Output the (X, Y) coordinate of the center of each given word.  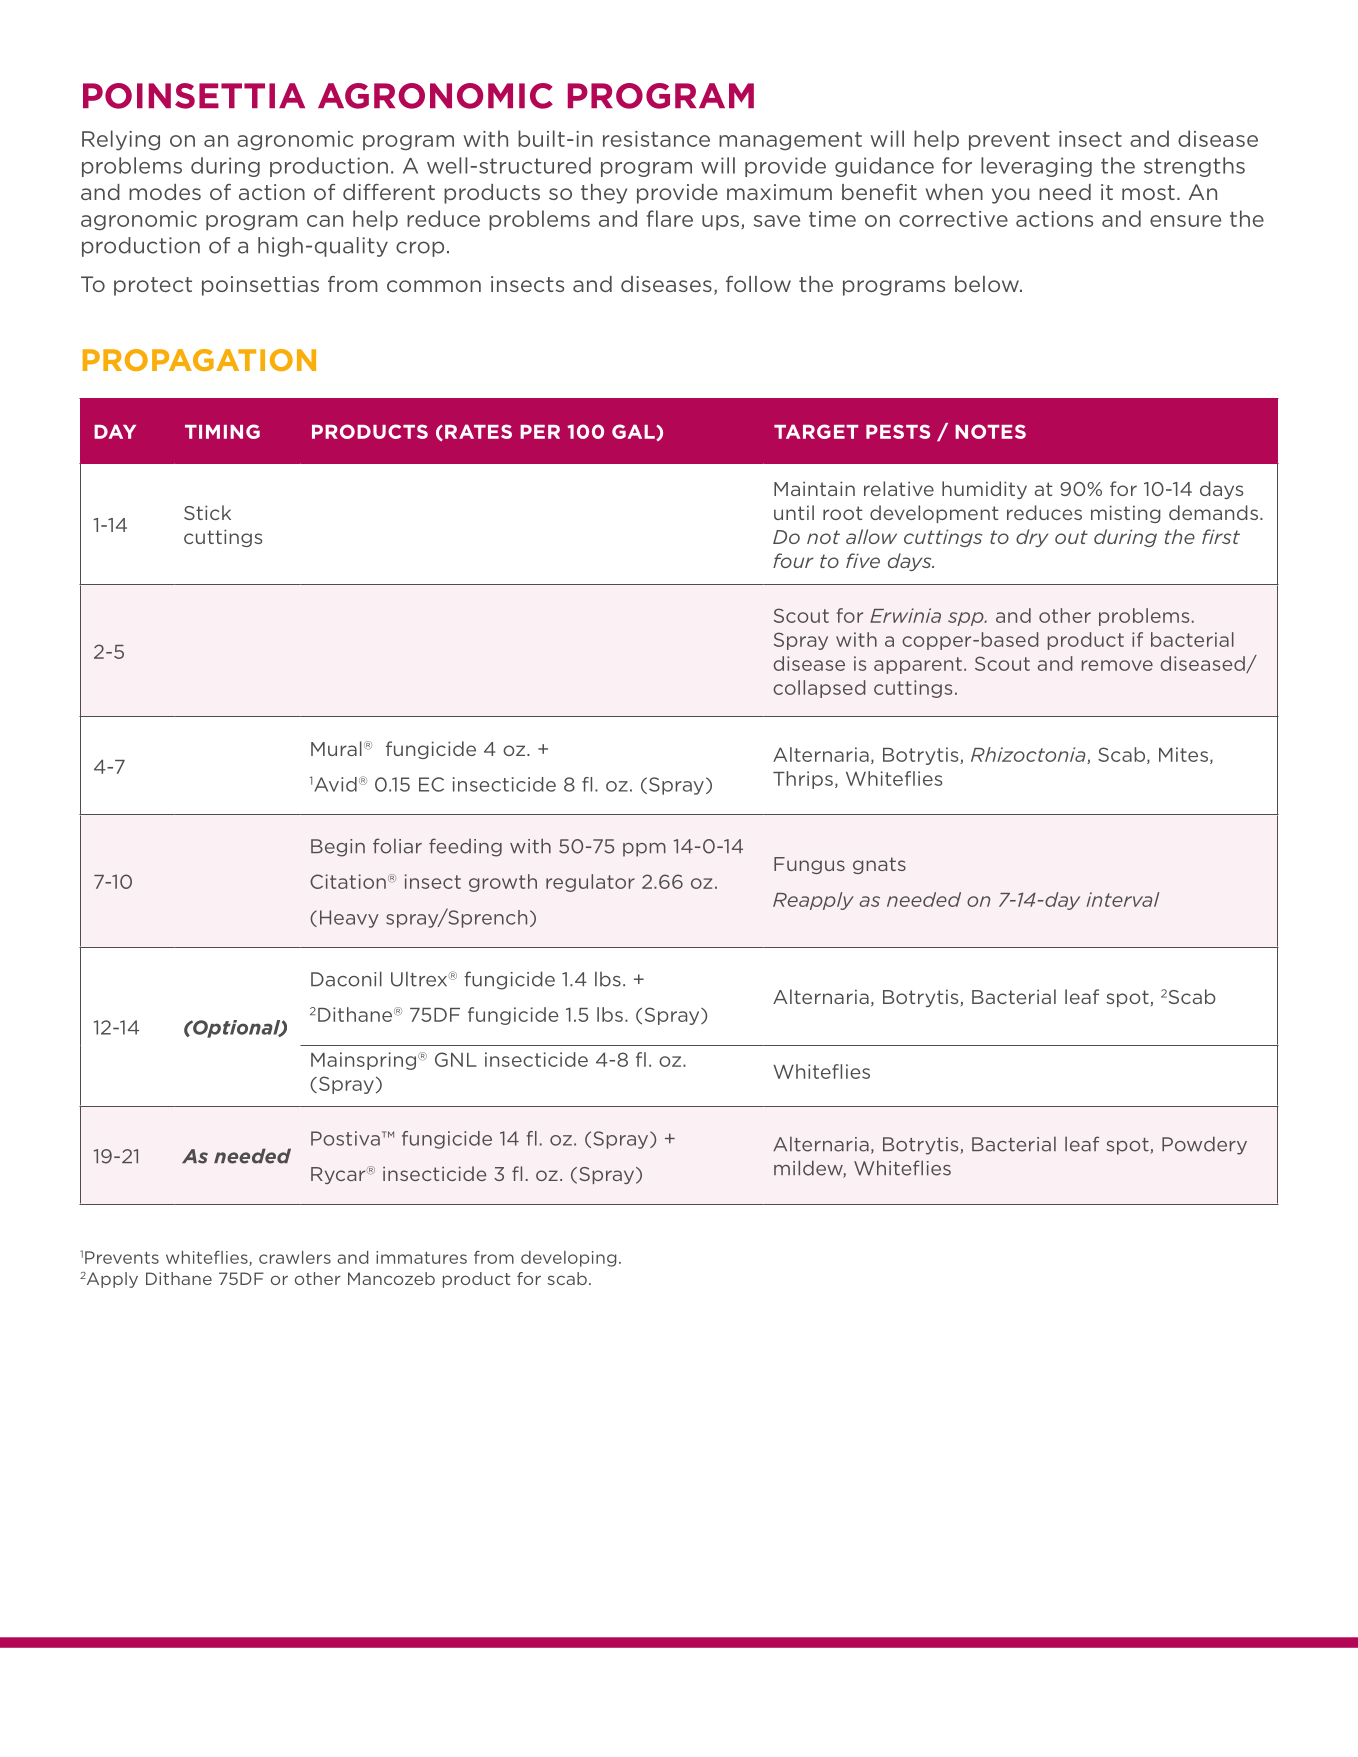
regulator (590, 883)
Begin (338, 848)
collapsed (819, 689)
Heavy (349, 919)
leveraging (1036, 167)
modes (165, 192)
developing (568, 1259)
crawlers (295, 1257)
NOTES (990, 431)
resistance (656, 139)
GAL (634, 432)
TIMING (222, 431)
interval (1122, 899)
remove (1117, 665)
